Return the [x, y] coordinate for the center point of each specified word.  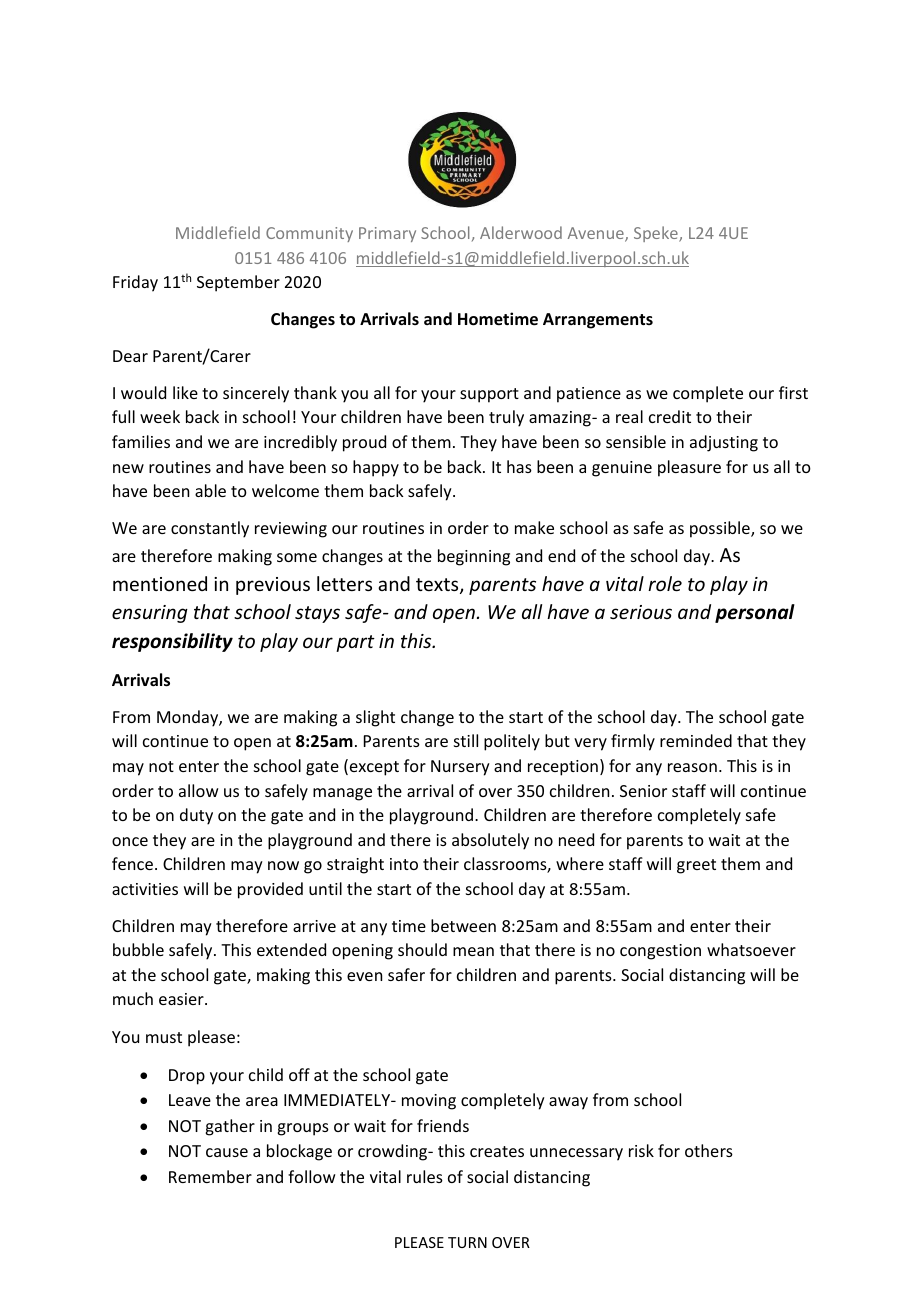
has [519, 466]
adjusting [724, 443]
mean [473, 951]
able [210, 490]
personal [755, 613]
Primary [387, 234]
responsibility [172, 642]
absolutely [490, 841]
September [238, 283]
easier [182, 999]
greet [696, 866]
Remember [210, 1176]
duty [196, 816]
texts [438, 586]
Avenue [597, 234]
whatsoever [751, 949]
